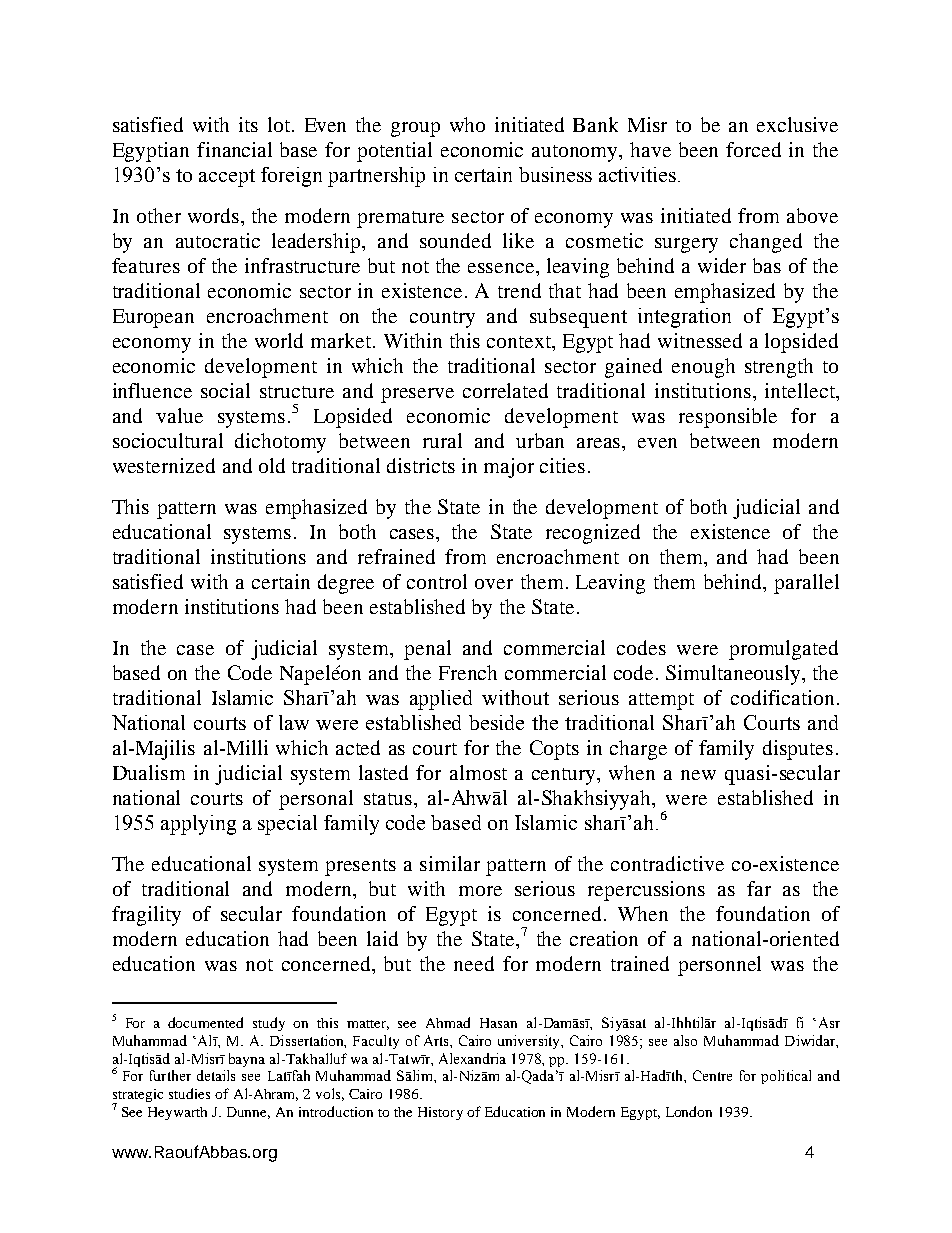  Describe the element at coordinates (467, 124) in the document. I see `who` at that location.
